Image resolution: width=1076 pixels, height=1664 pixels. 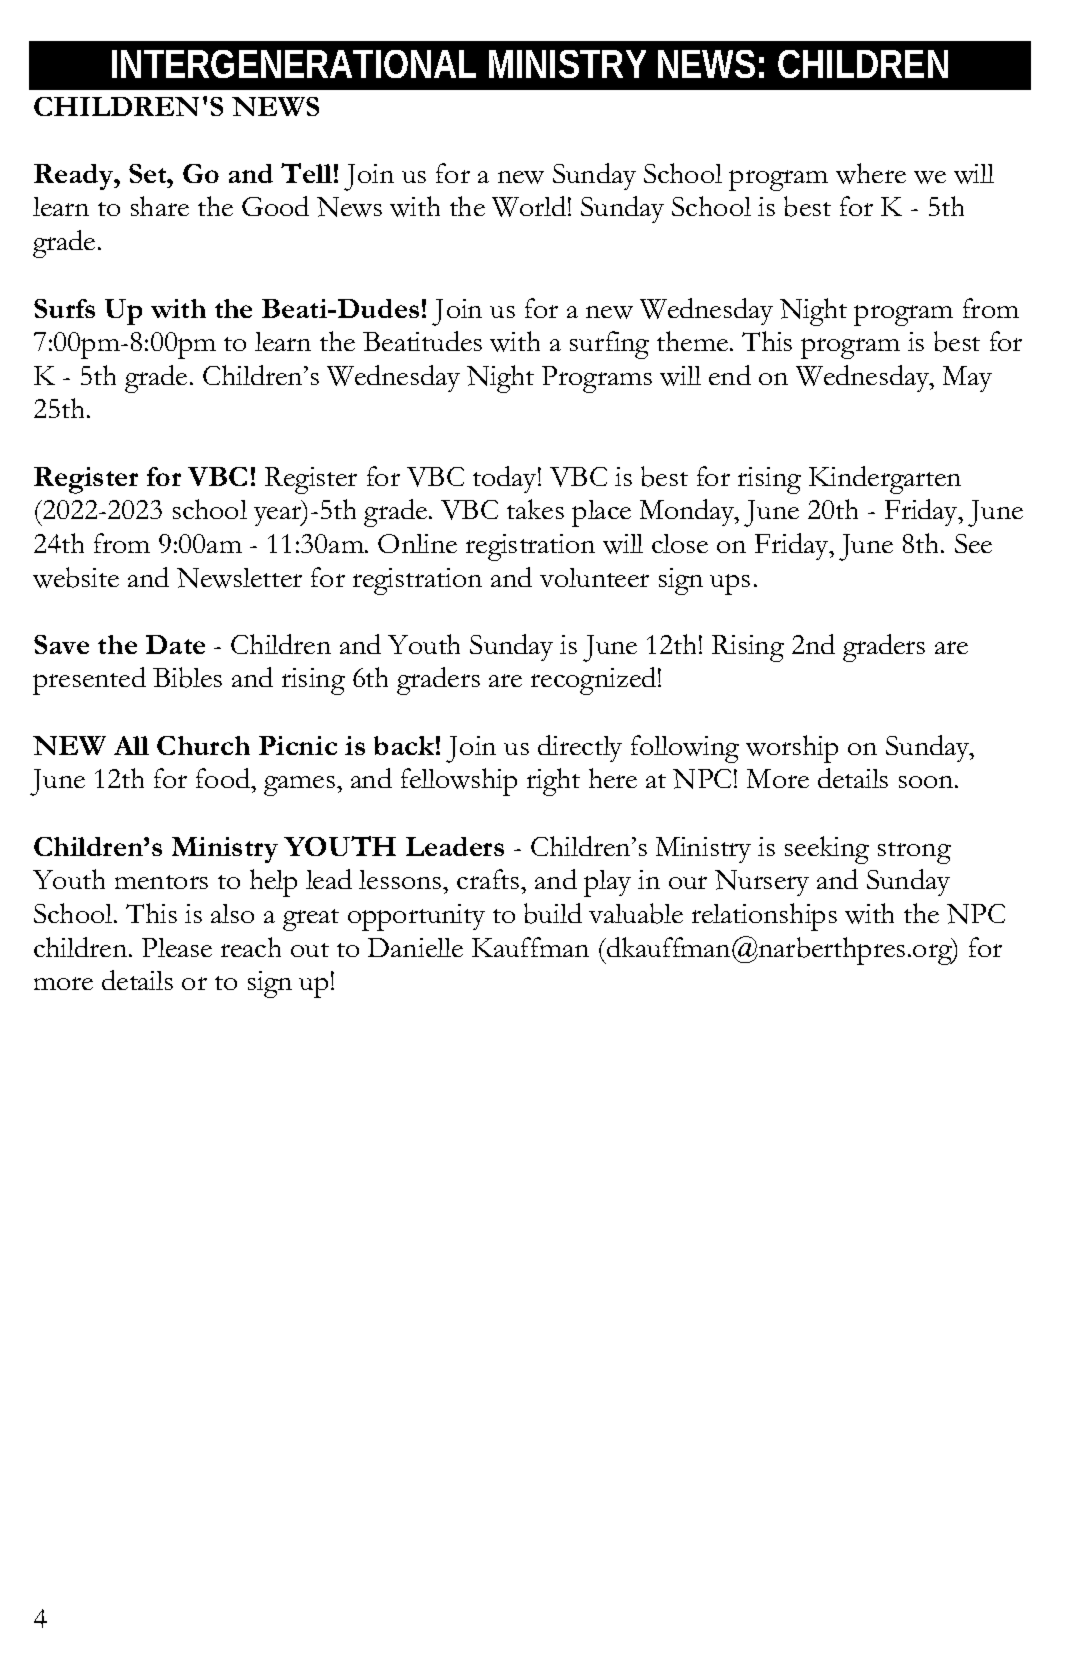 What do you see at coordinates (275, 206) in the image?
I see `Good` at bounding box center [275, 206].
